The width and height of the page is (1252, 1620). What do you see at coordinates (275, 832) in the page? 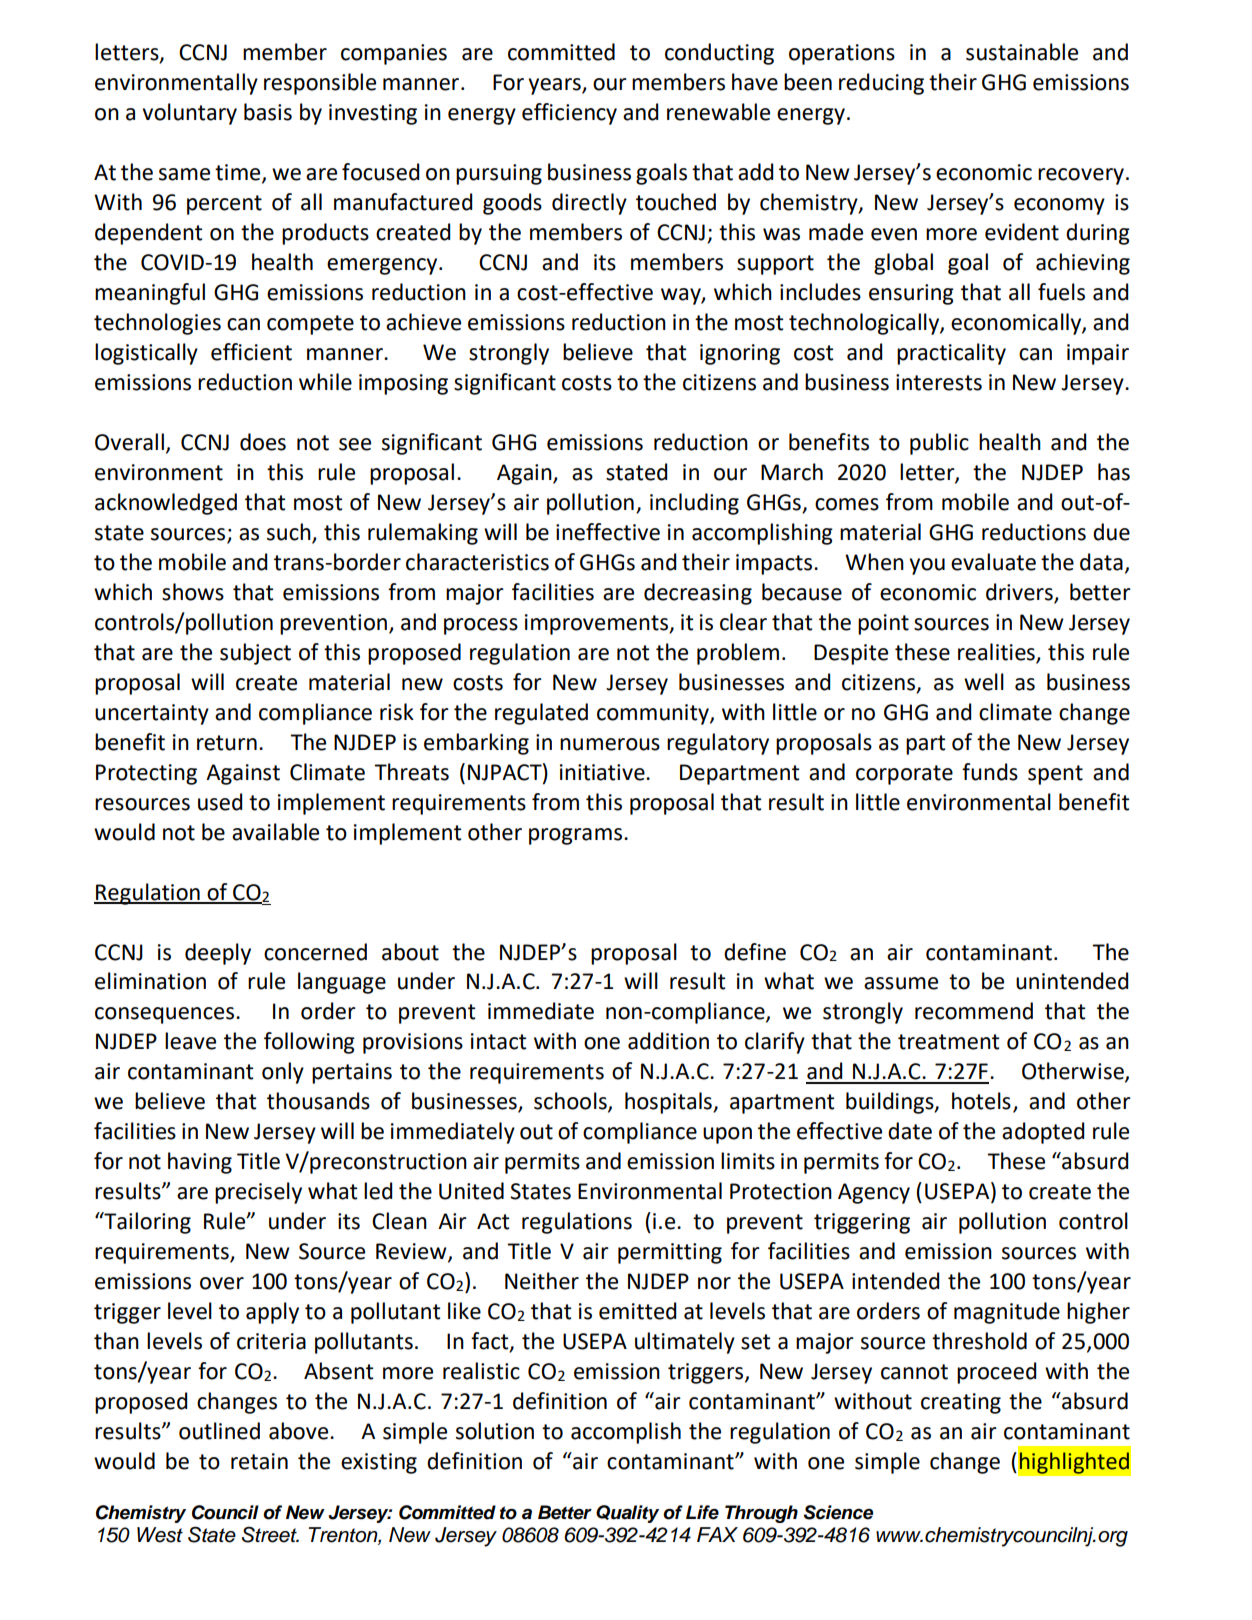
I see `available` at bounding box center [275, 832].
